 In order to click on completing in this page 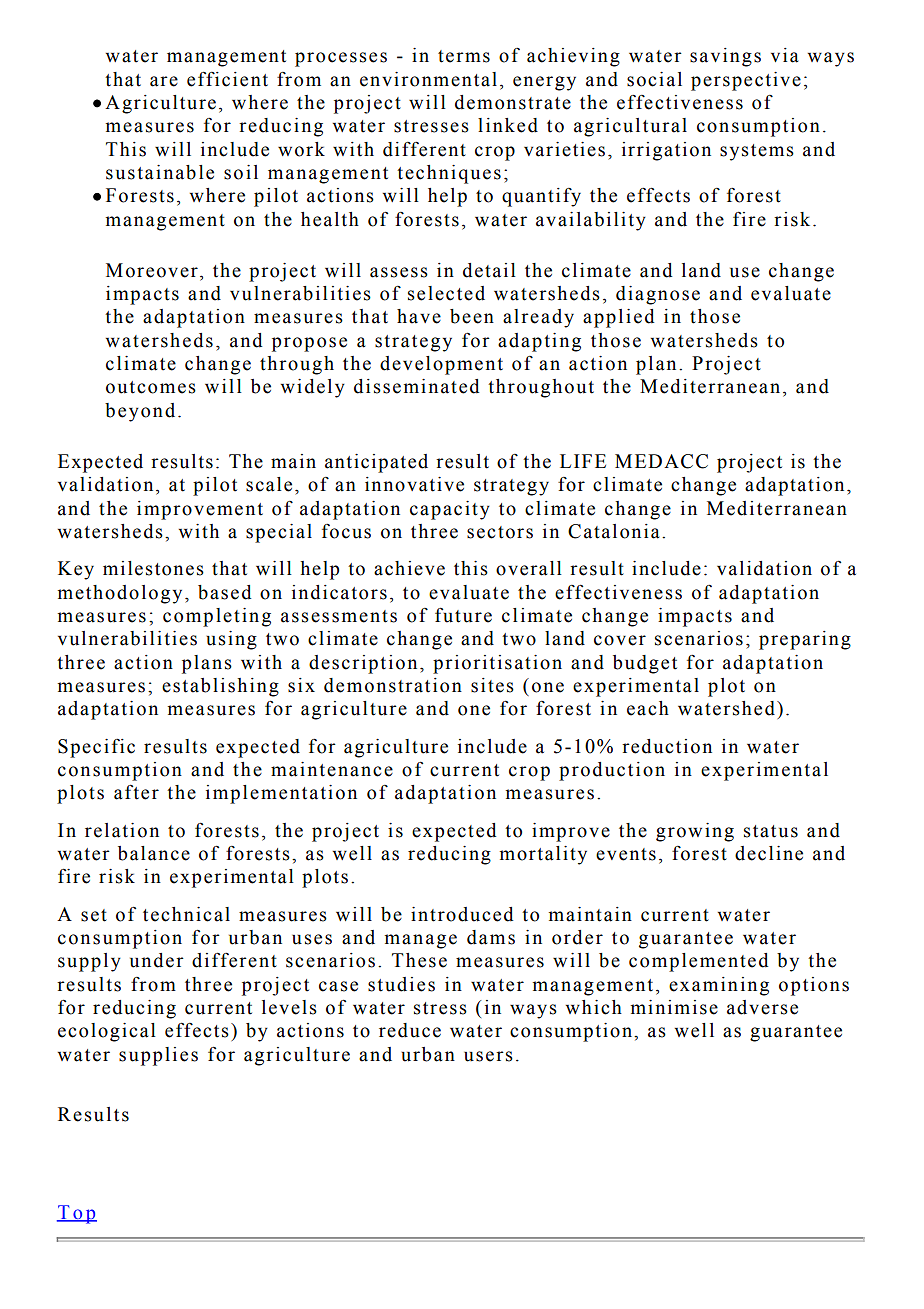, I will do `click(217, 617)`.
